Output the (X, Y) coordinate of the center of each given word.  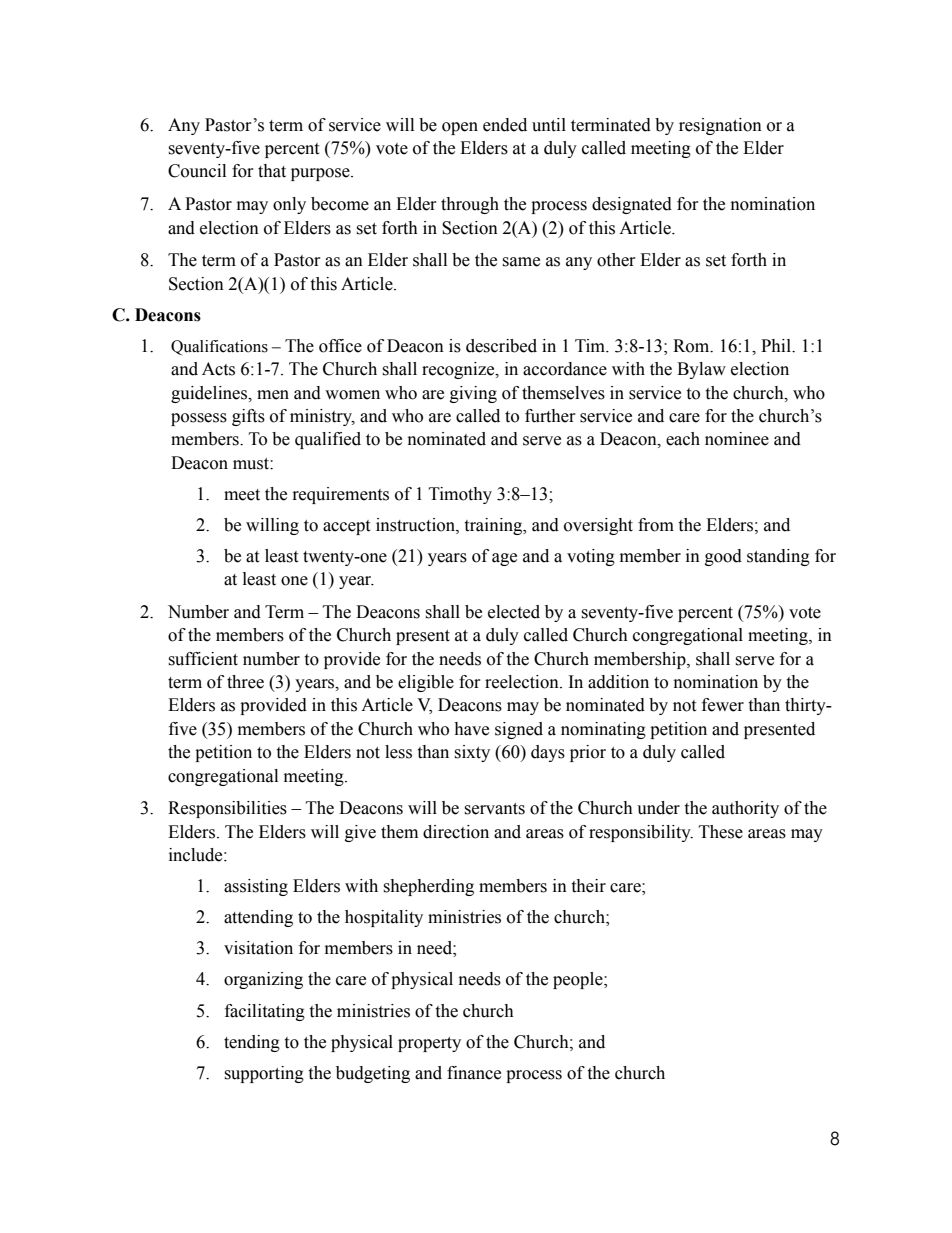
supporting (264, 1074)
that (272, 171)
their (588, 886)
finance (474, 1073)
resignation (720, 126)
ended (505, 125)
